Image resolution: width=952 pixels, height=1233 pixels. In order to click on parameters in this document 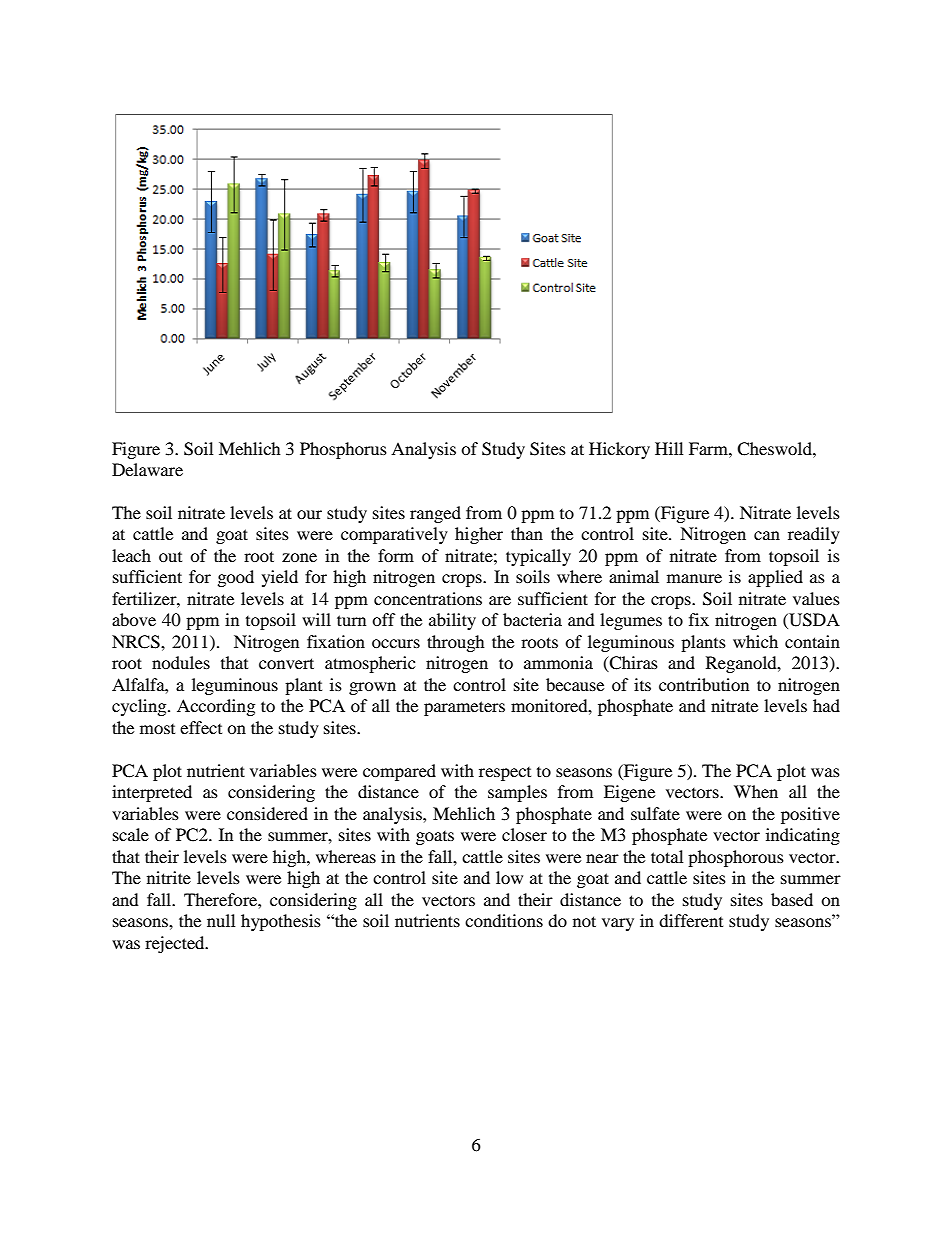, I will do `click(464, 708)`.
